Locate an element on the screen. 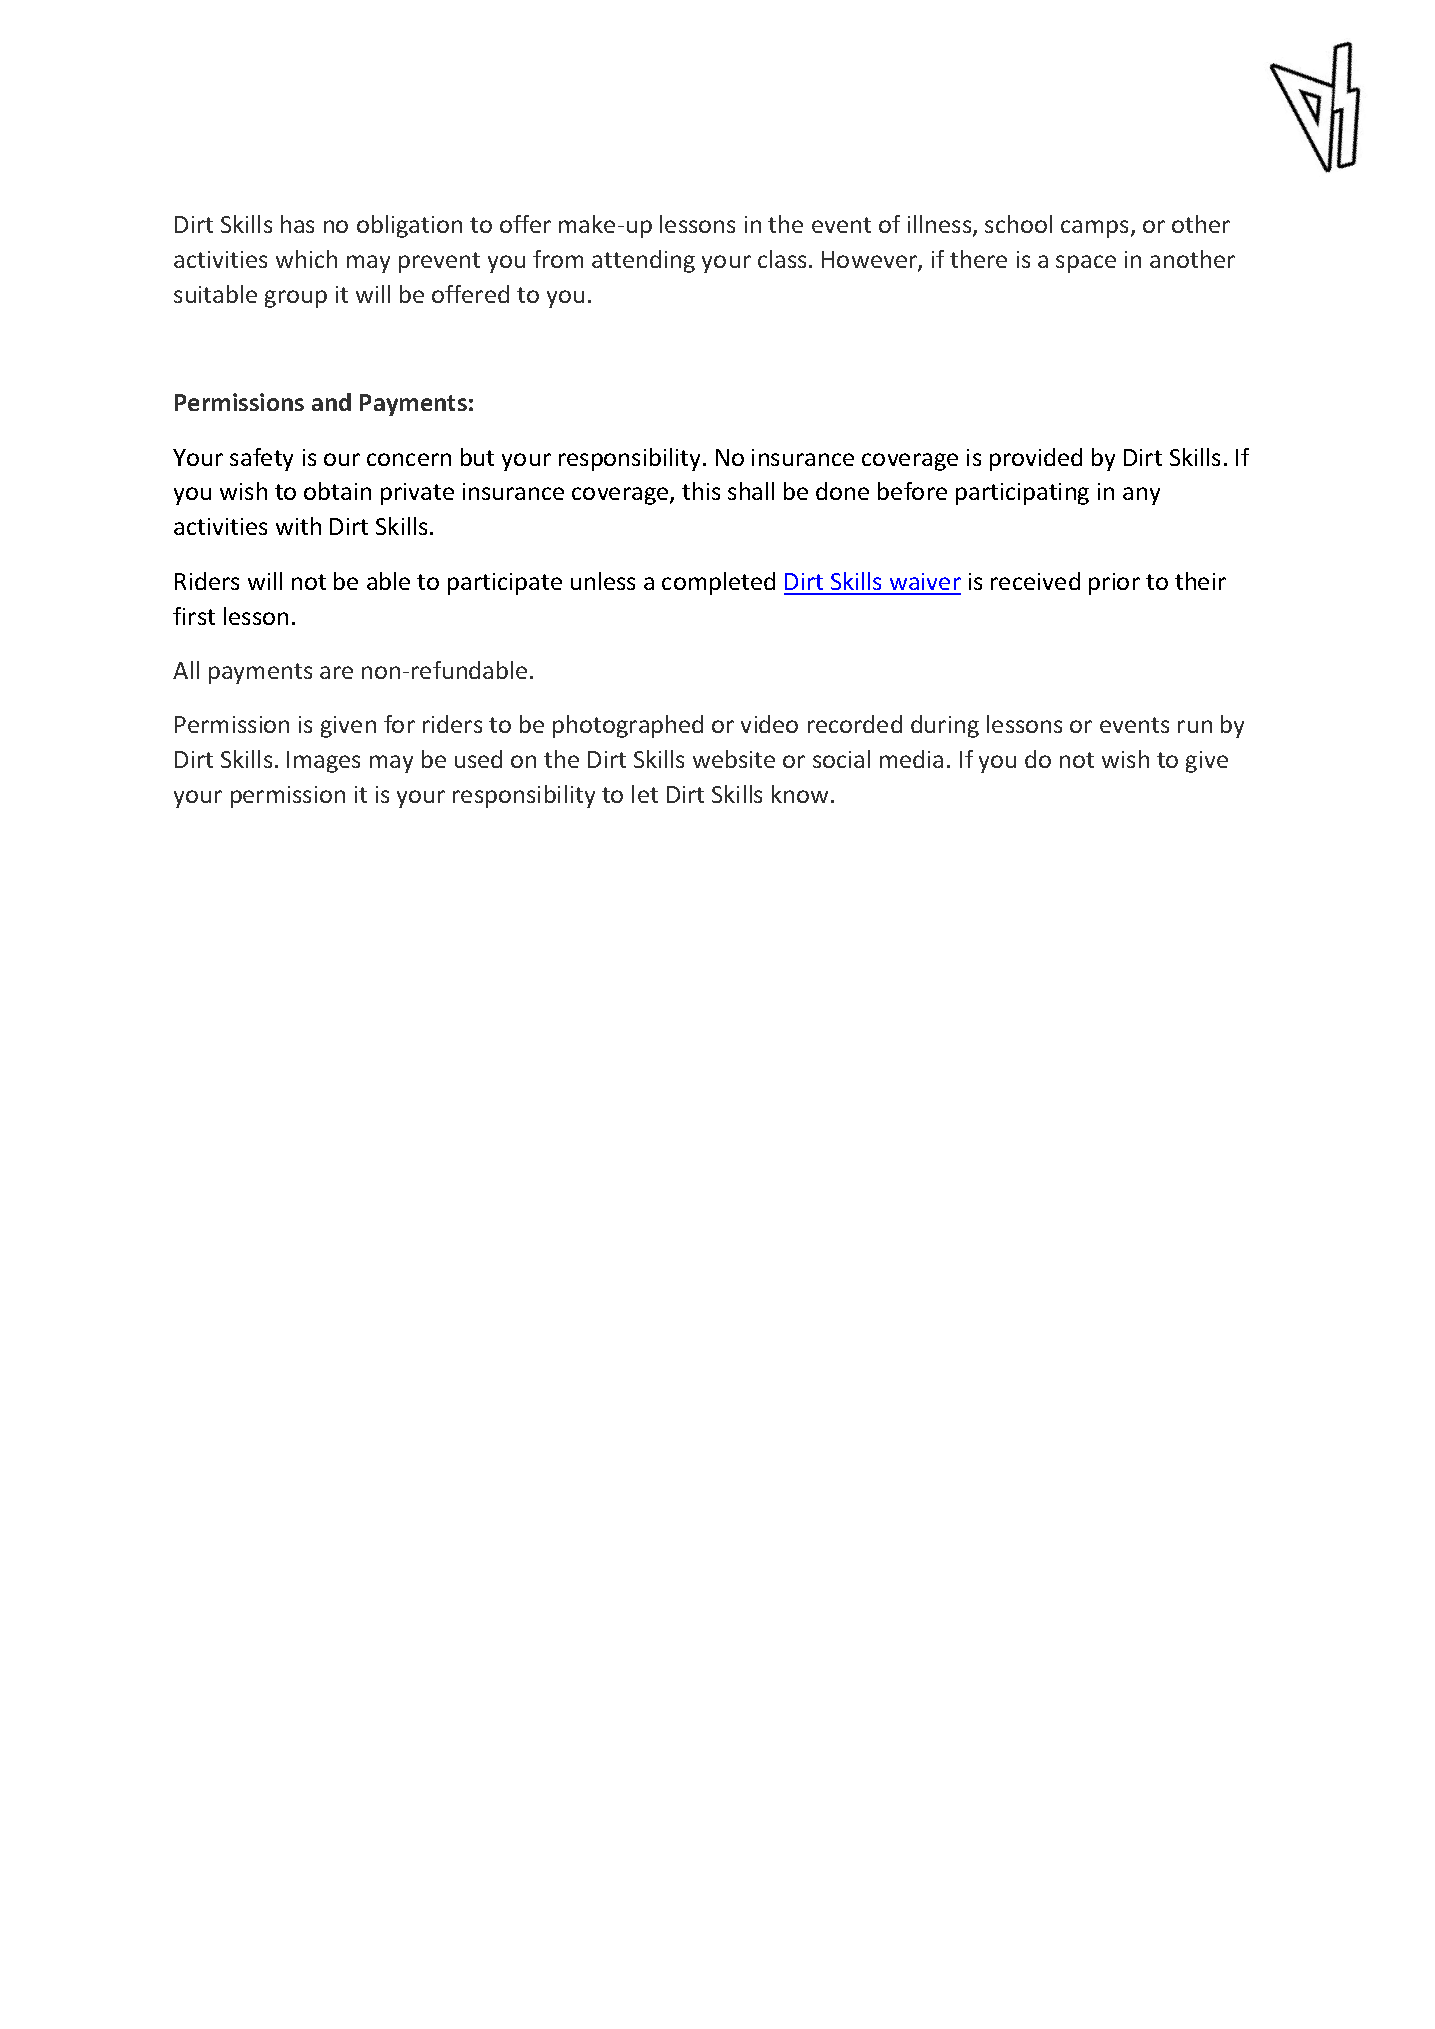 Image resolution: width=1435 pixels, height=2029 pixels. any is located at coordinates (1141, 496).
